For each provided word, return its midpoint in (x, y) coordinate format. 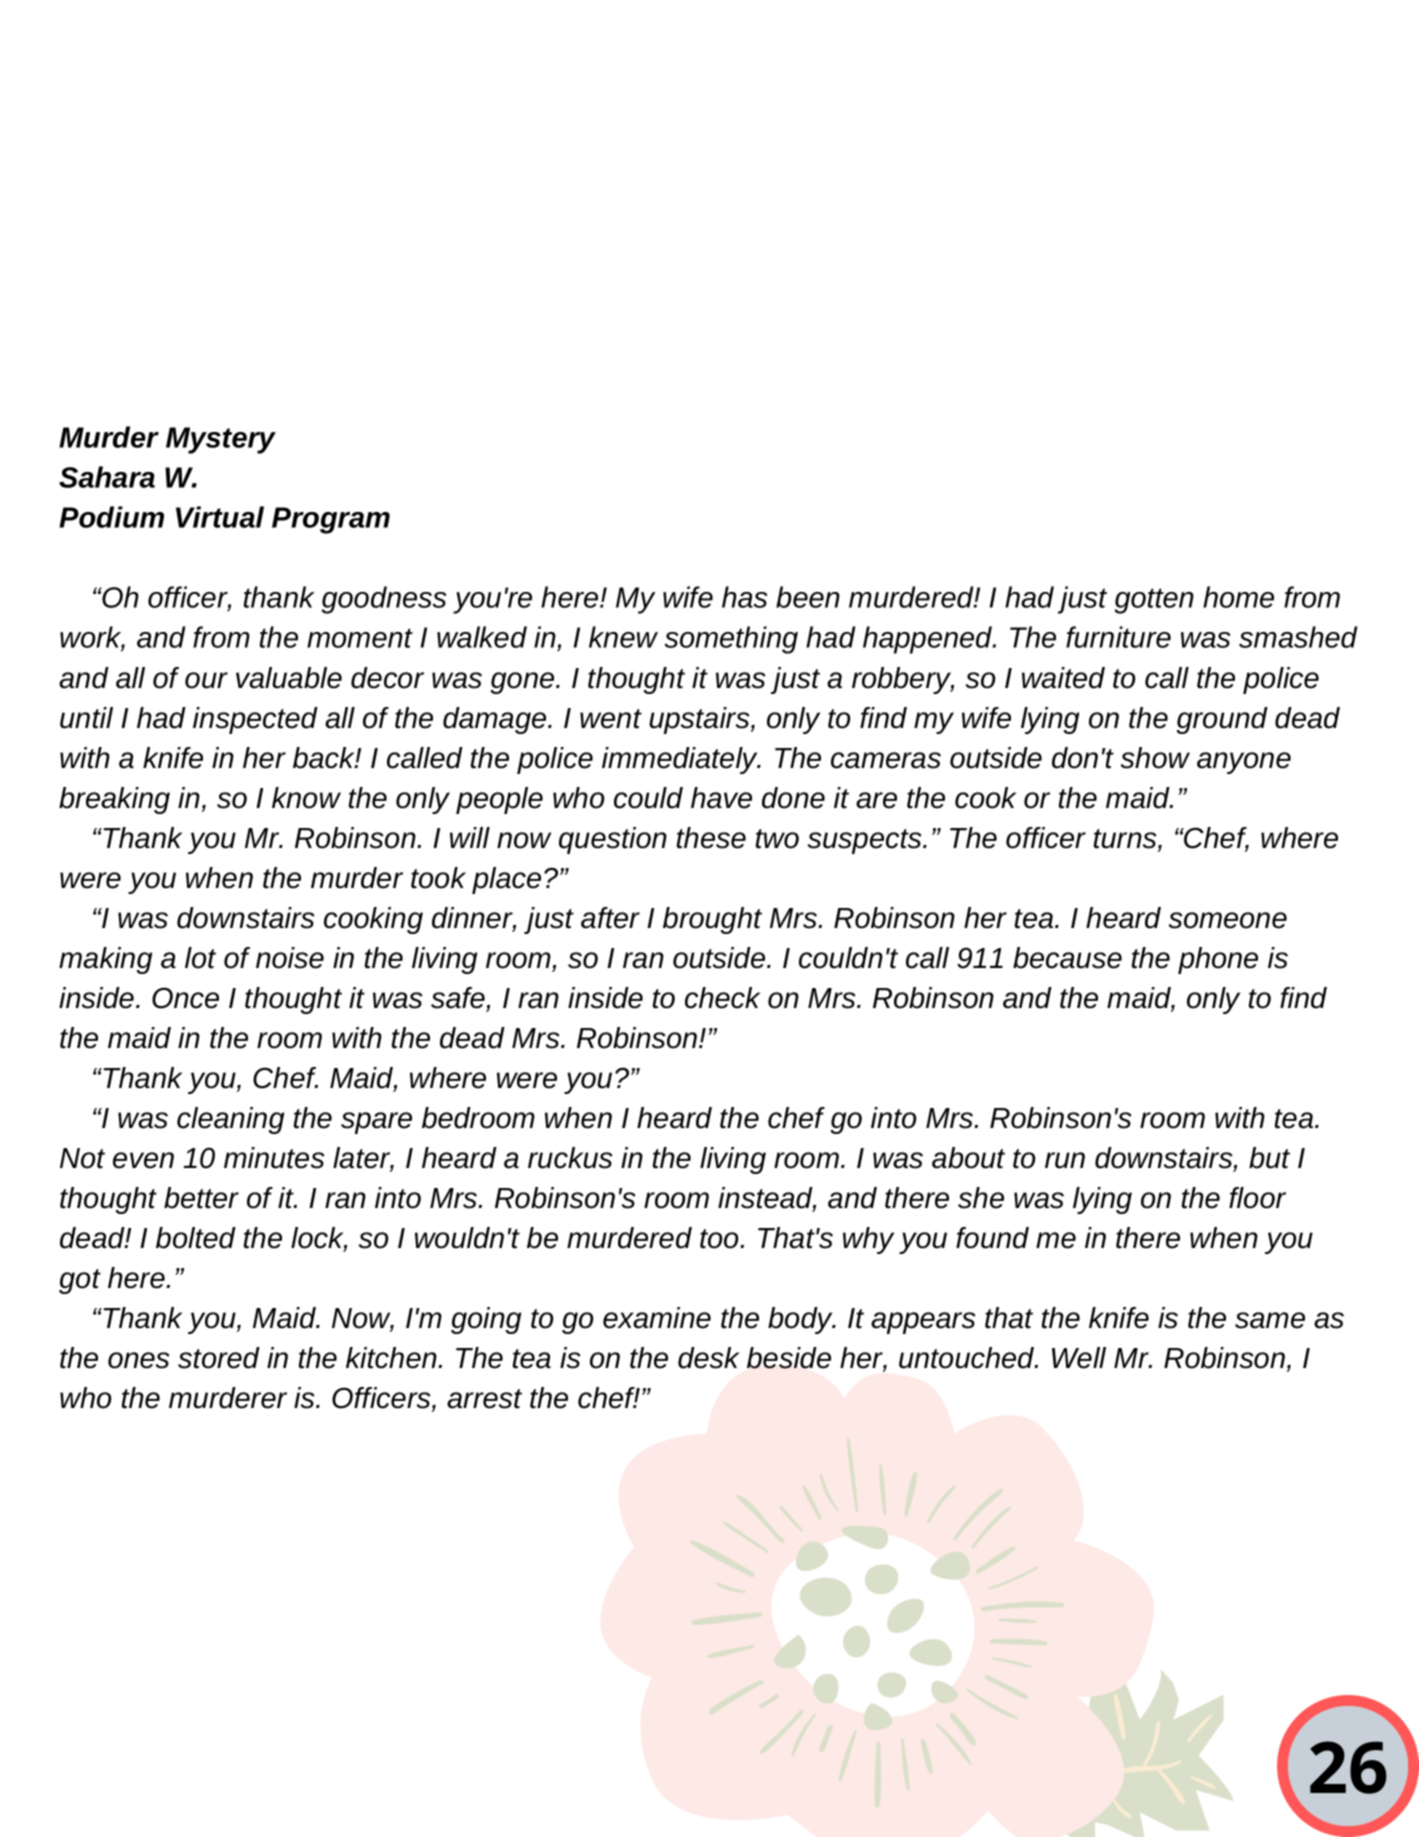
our (206, 680)
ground (1222, 720)
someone (1228, 920)
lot (200, 958)
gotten (1154, 601)
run (1065, 1160)
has (744, 597)
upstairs (700, 720)
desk (708, 1358)
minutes (274, 1158)
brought (712, 920)
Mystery (221, 440)
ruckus (570, 1158)
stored (219, 1358)
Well (1079, 1358)
